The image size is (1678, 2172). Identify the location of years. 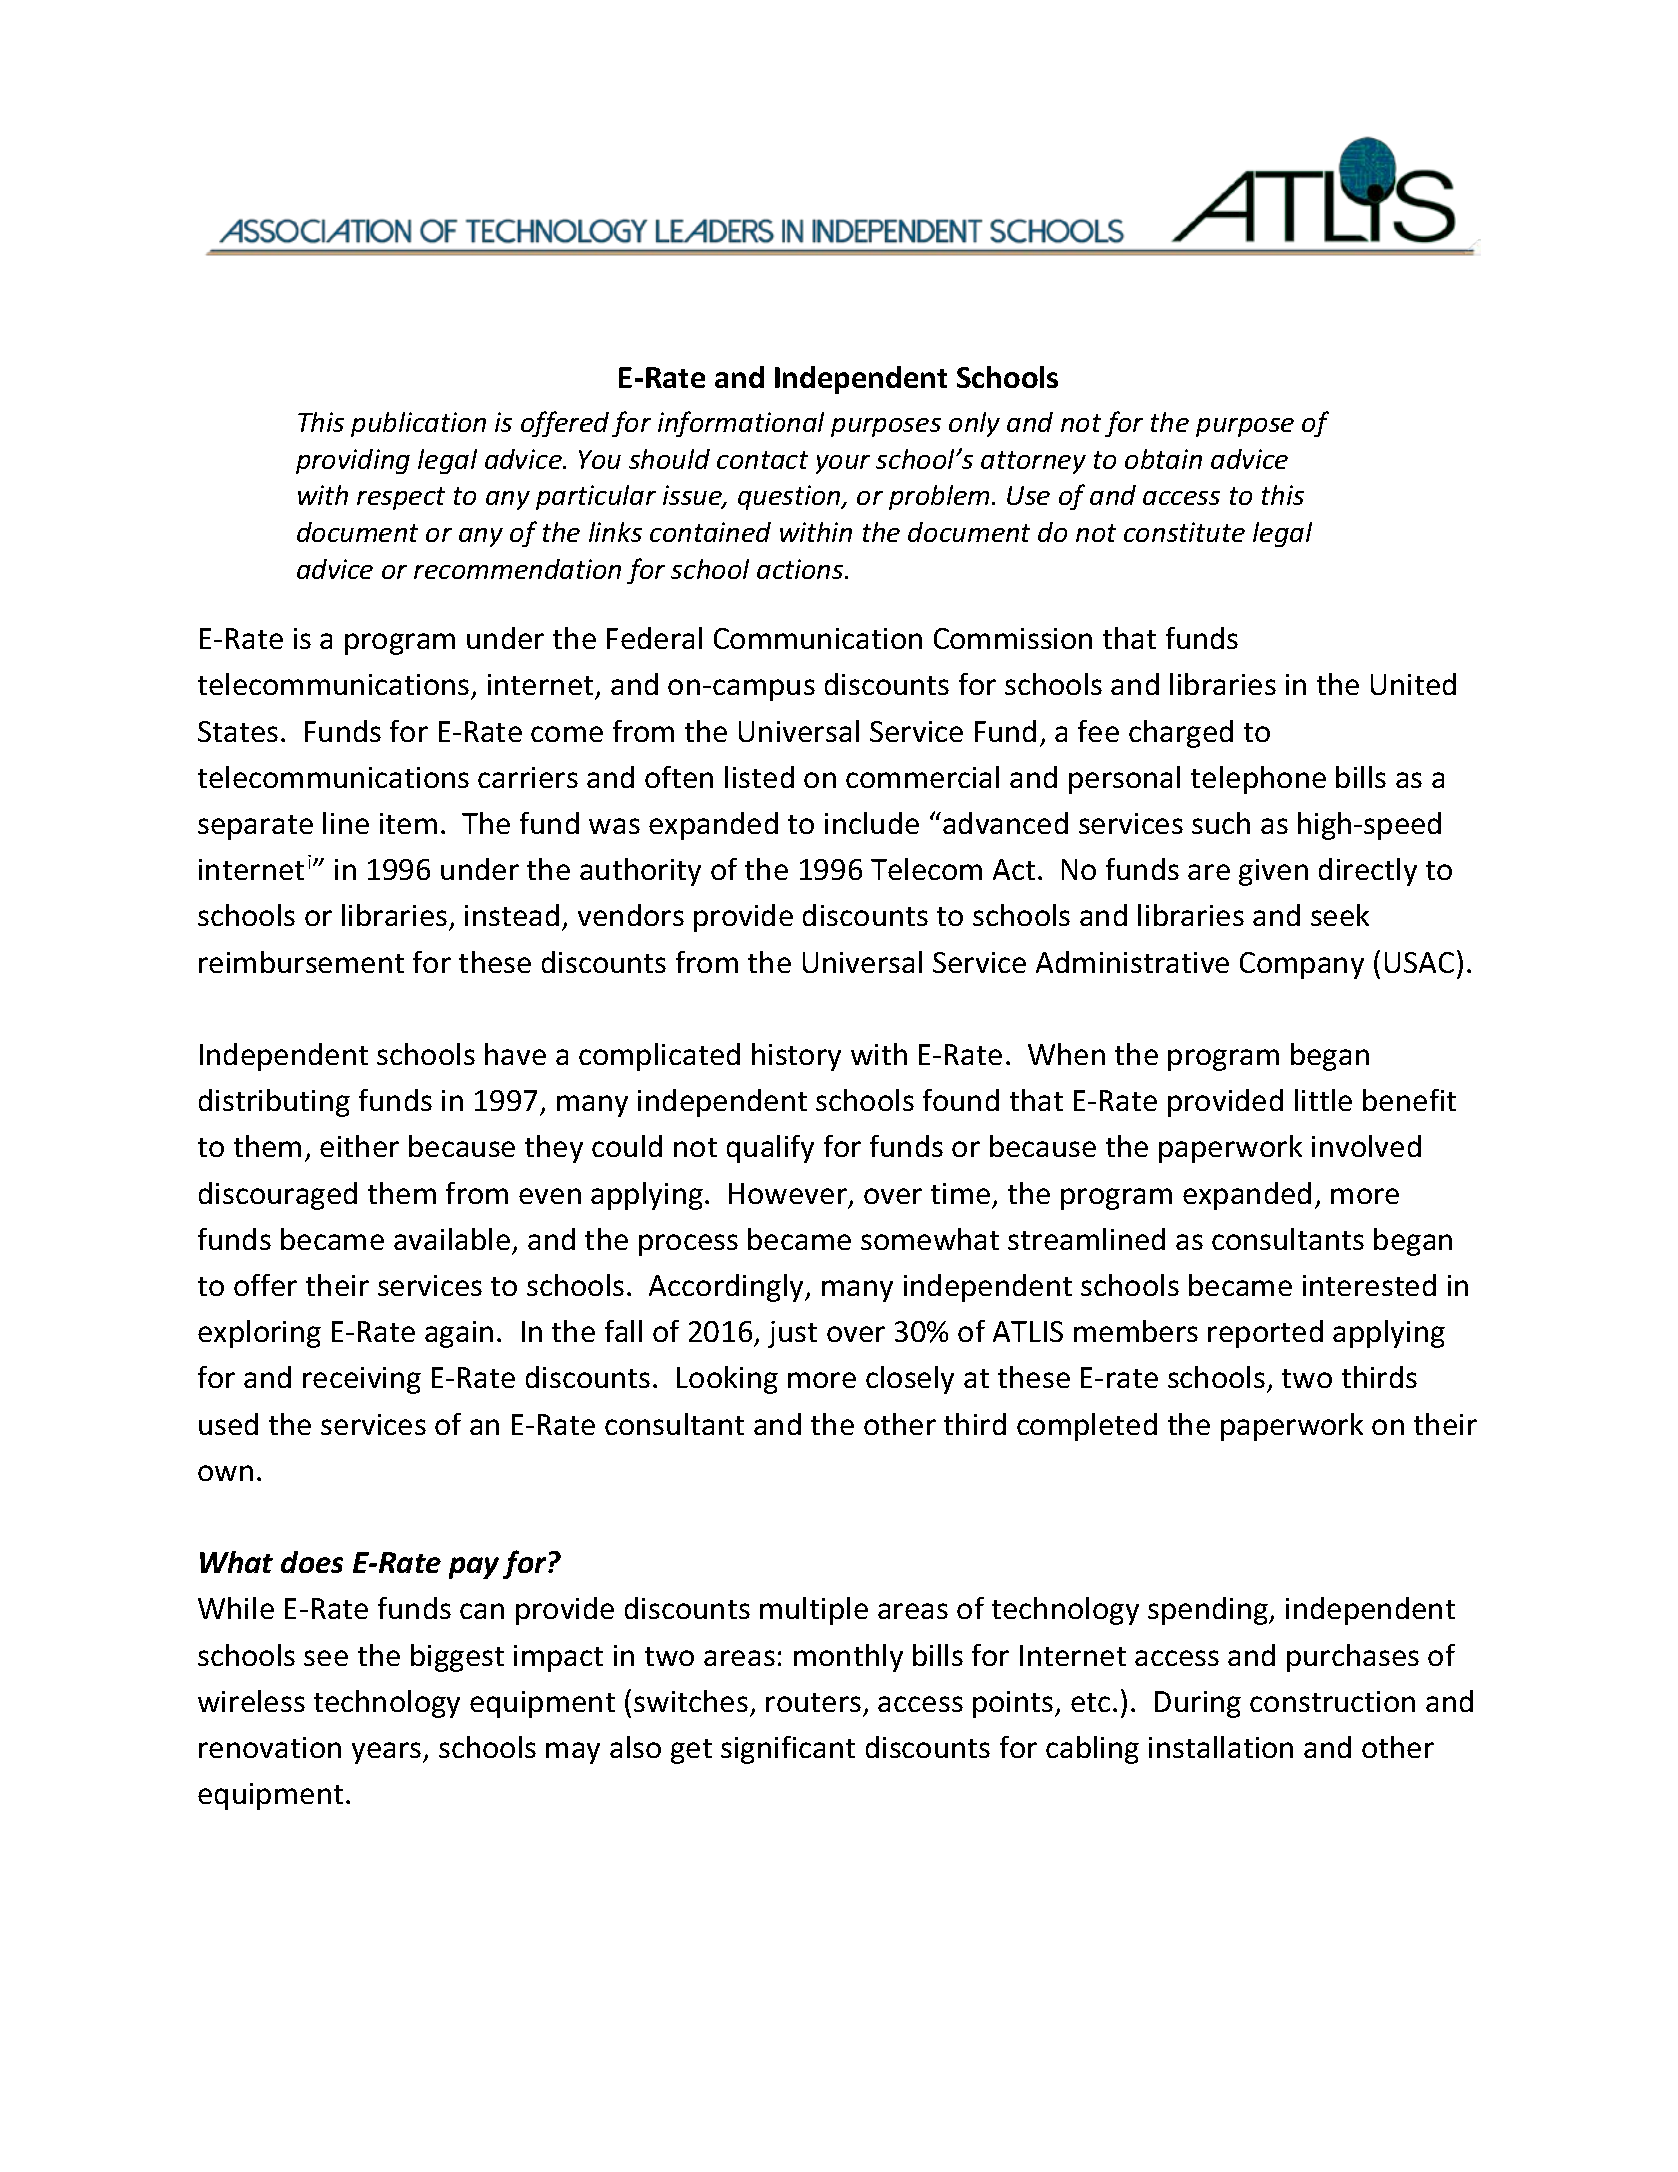
(388, 1753).
